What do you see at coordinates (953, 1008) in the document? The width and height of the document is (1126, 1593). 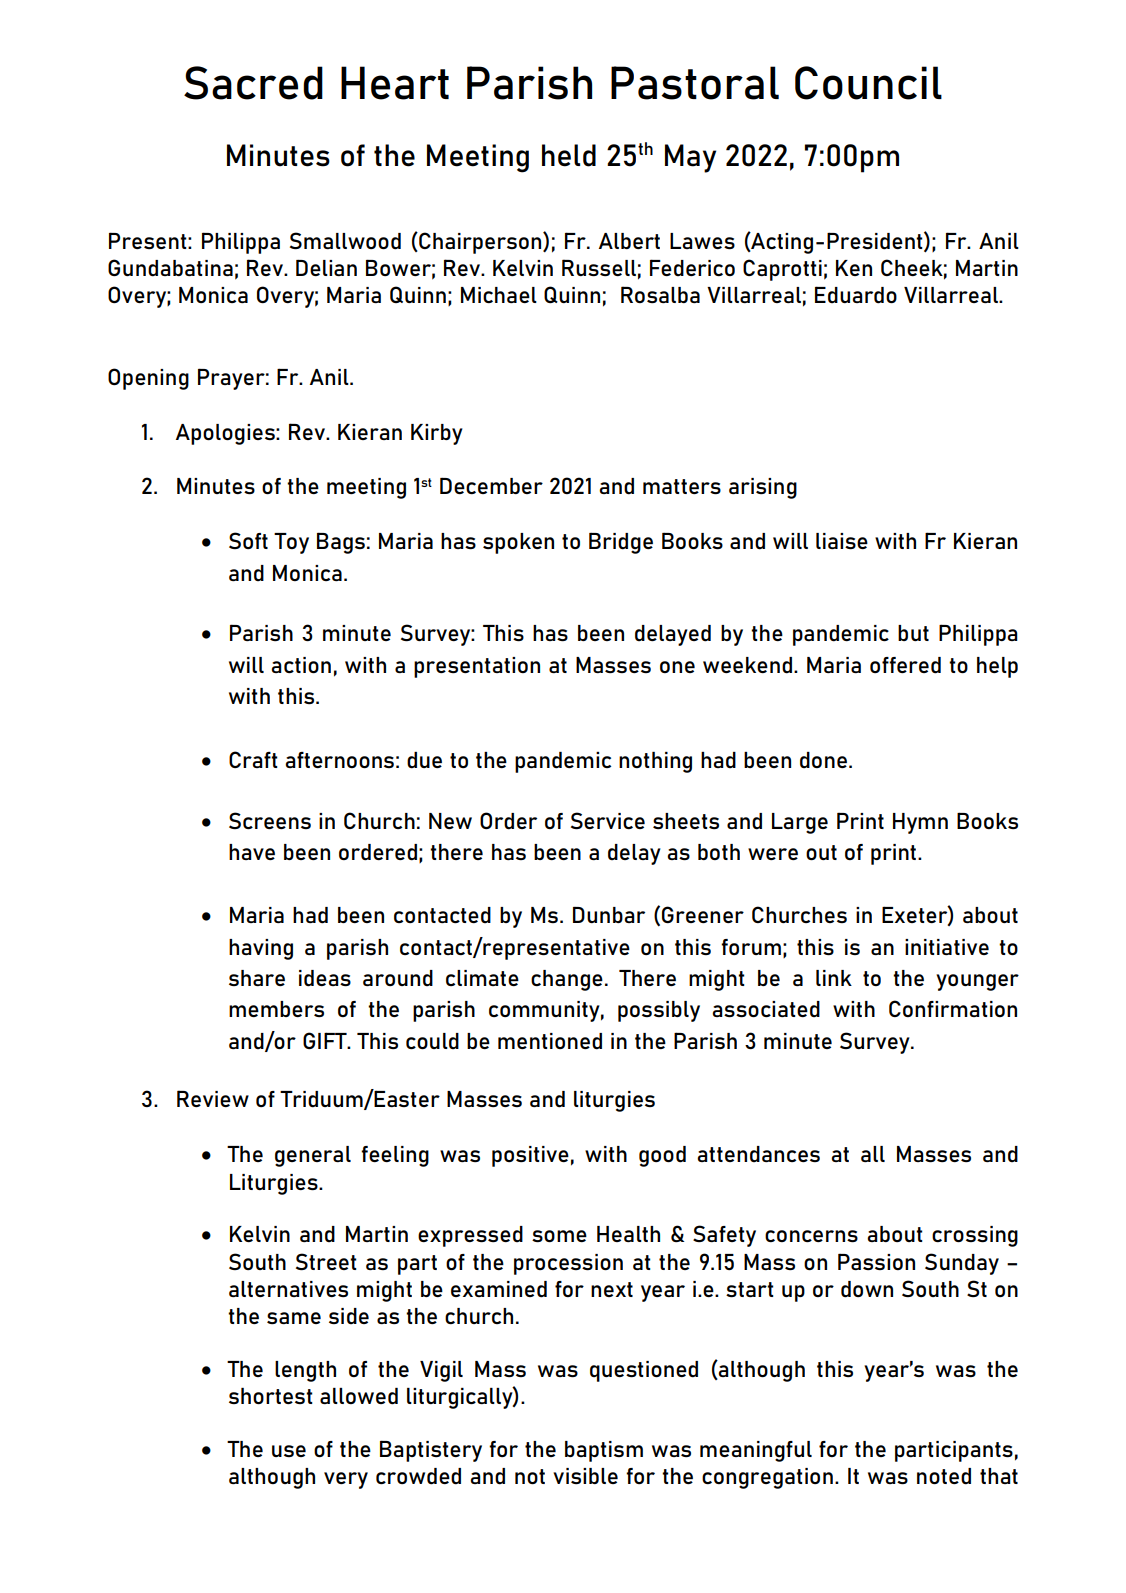 I see `Confirmation` at bounding box center [953, 1008].
